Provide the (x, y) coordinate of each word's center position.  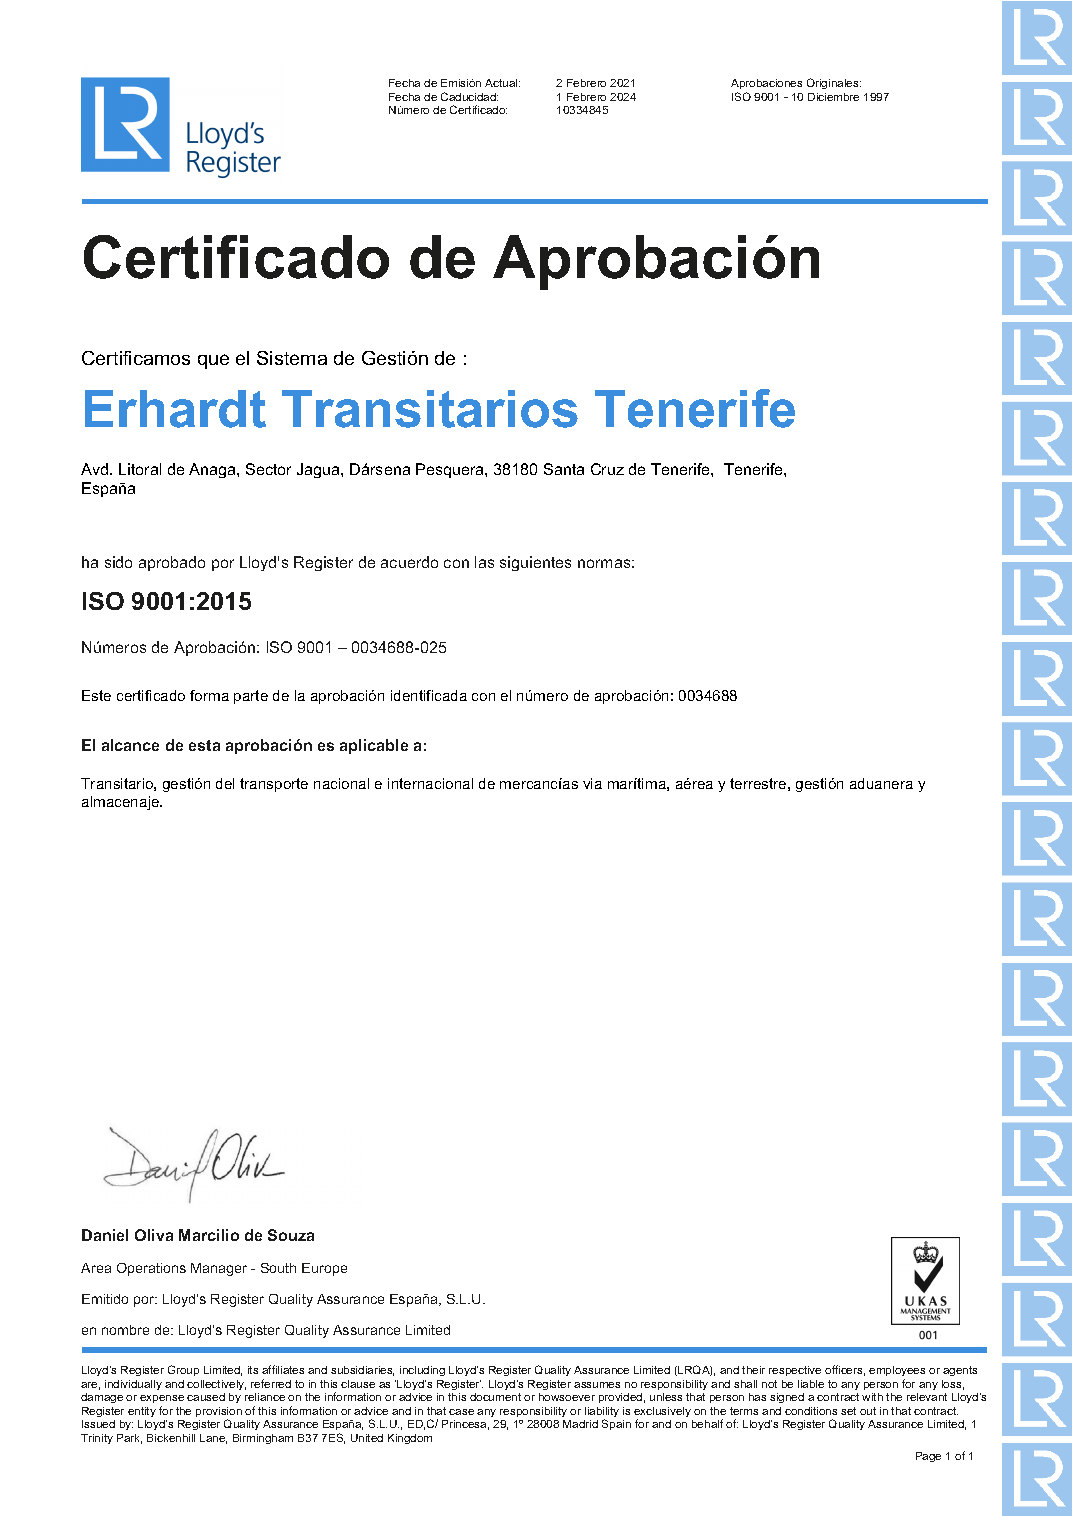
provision (219, 1413)
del (225, 783)
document (495, 1397)
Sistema (292, 358)
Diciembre (833, 97)
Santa (564, 469)
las (484, 562)
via (592, 783)
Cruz (607, 469)
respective (795, 1371)
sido (118, 562)
